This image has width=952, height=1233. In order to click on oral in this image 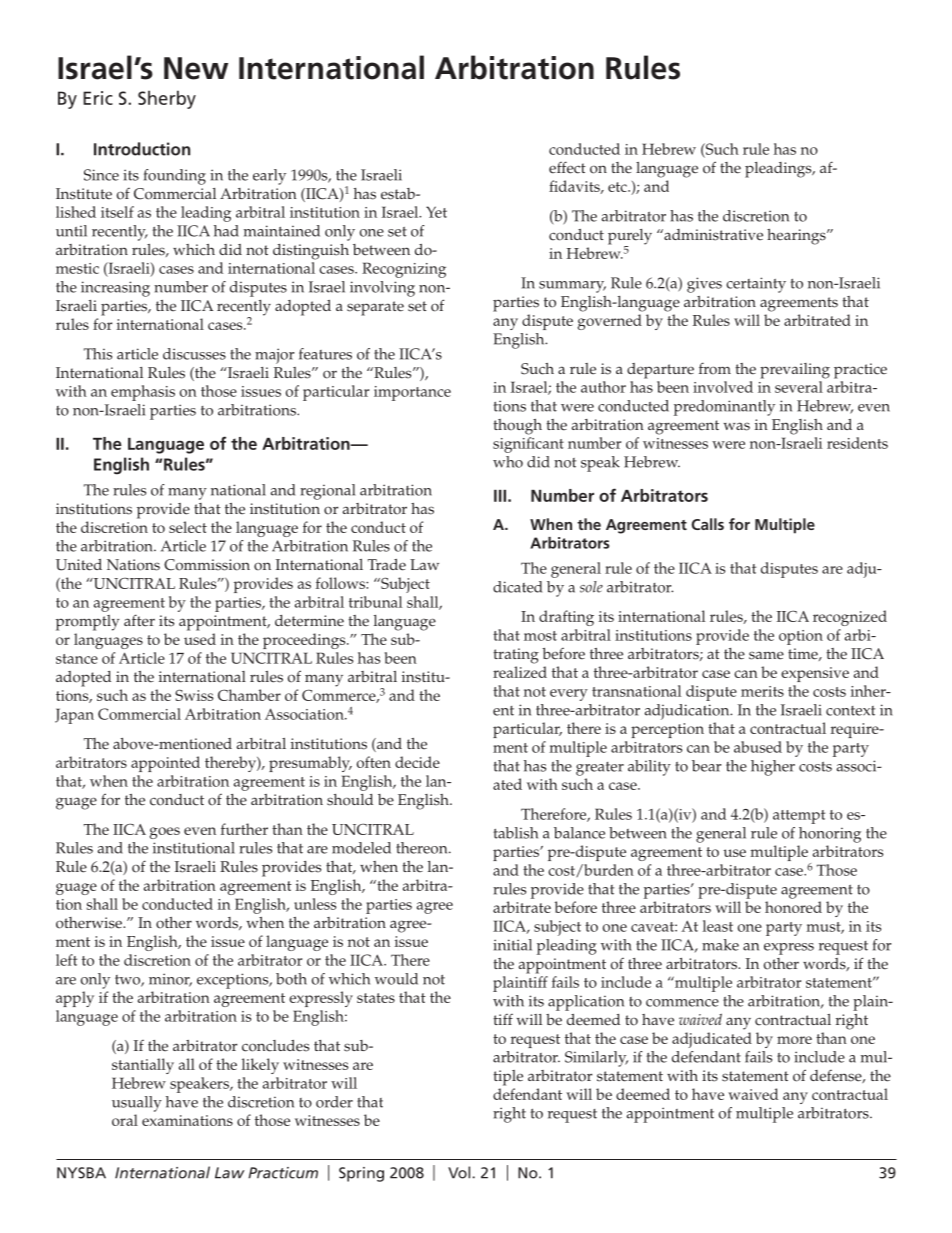, I will do `click(125, 1120)`.
